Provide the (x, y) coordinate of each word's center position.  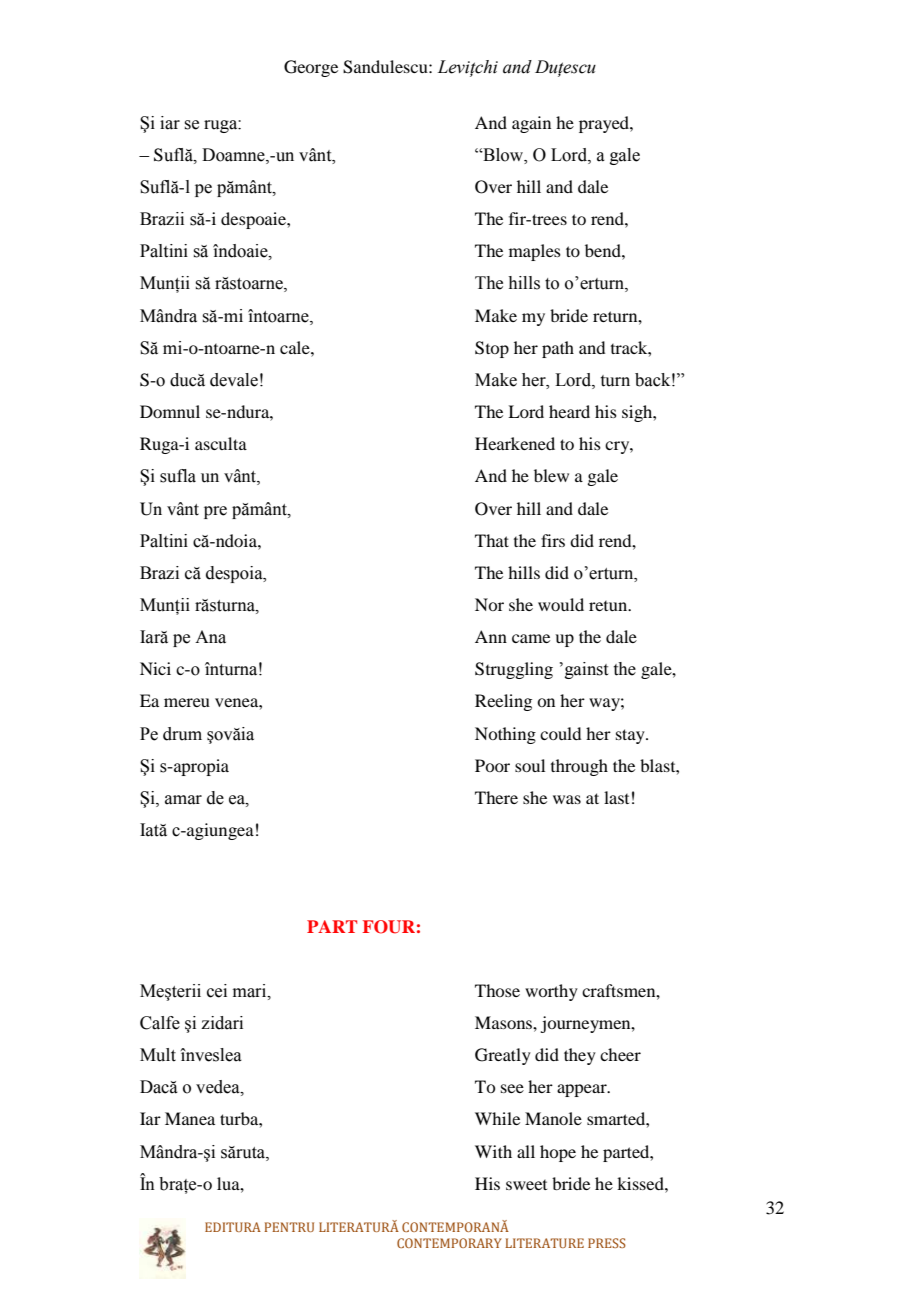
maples (535, 252)
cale (296, 347)
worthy (551, 992)
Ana (210, 637)
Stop (492, 349)
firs (553, 540)
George (311, 68)
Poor (492, 765)
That (492, 540)
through (579, 767)
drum (182, 734)
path (558, 349)
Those (497, 990)
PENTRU (289, 1227)
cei (217, 991)
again (531, 124)
